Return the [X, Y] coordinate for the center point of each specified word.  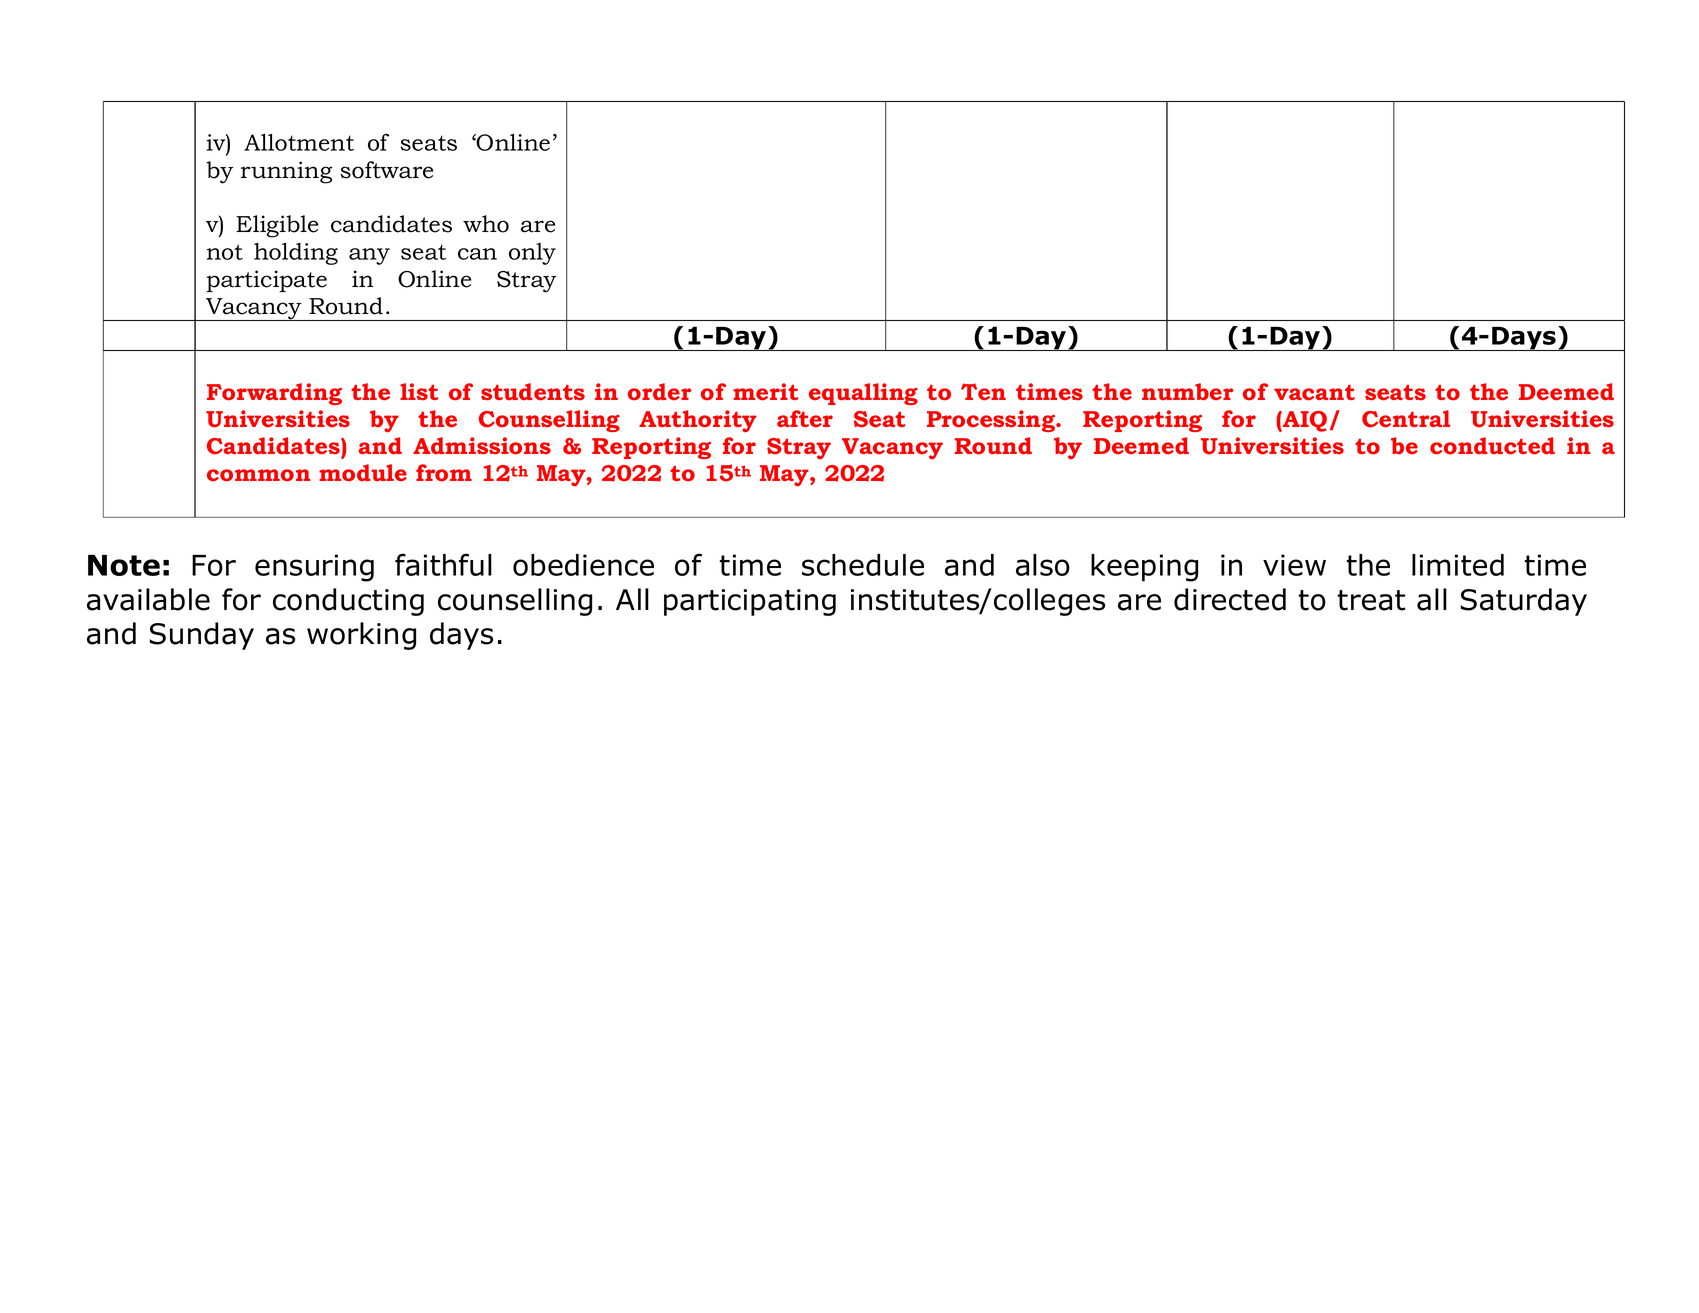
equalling [863, 394]
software [386, 170]
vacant [1314, 392]
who [486, 224]
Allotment [299, 142]
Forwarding [274, 394]
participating [750, 602]
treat [1371, 600]
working [361, 636]
